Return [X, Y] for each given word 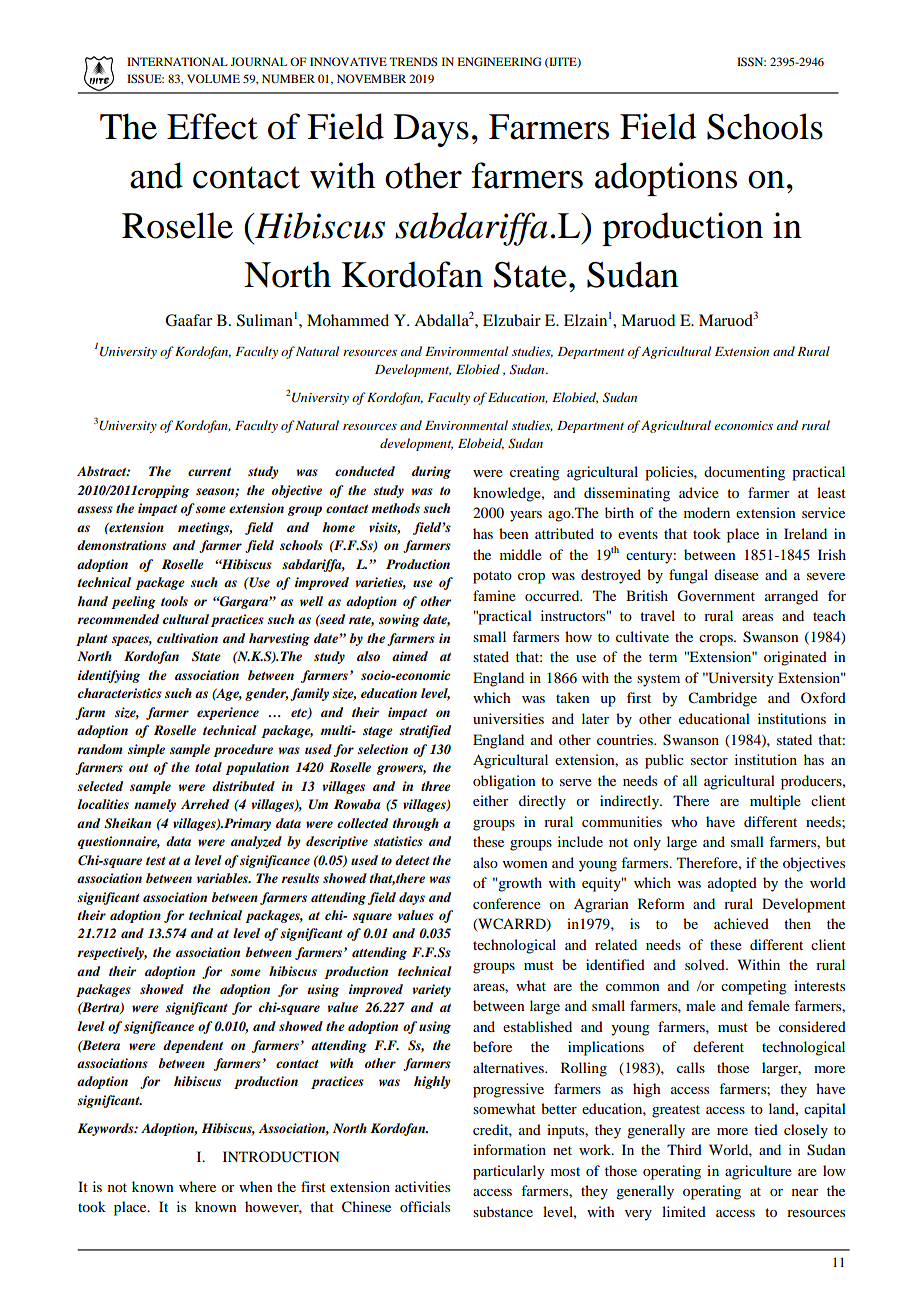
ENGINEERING [499, 61]
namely [155, 805]
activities [422, 1186]
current [209, 472]
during [431, 472]
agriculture [758, 1172]
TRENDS [413, 61]
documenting [744, 473]
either [491, 800]
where [197, 1186]
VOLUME [213, 78]
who [684, 821]
